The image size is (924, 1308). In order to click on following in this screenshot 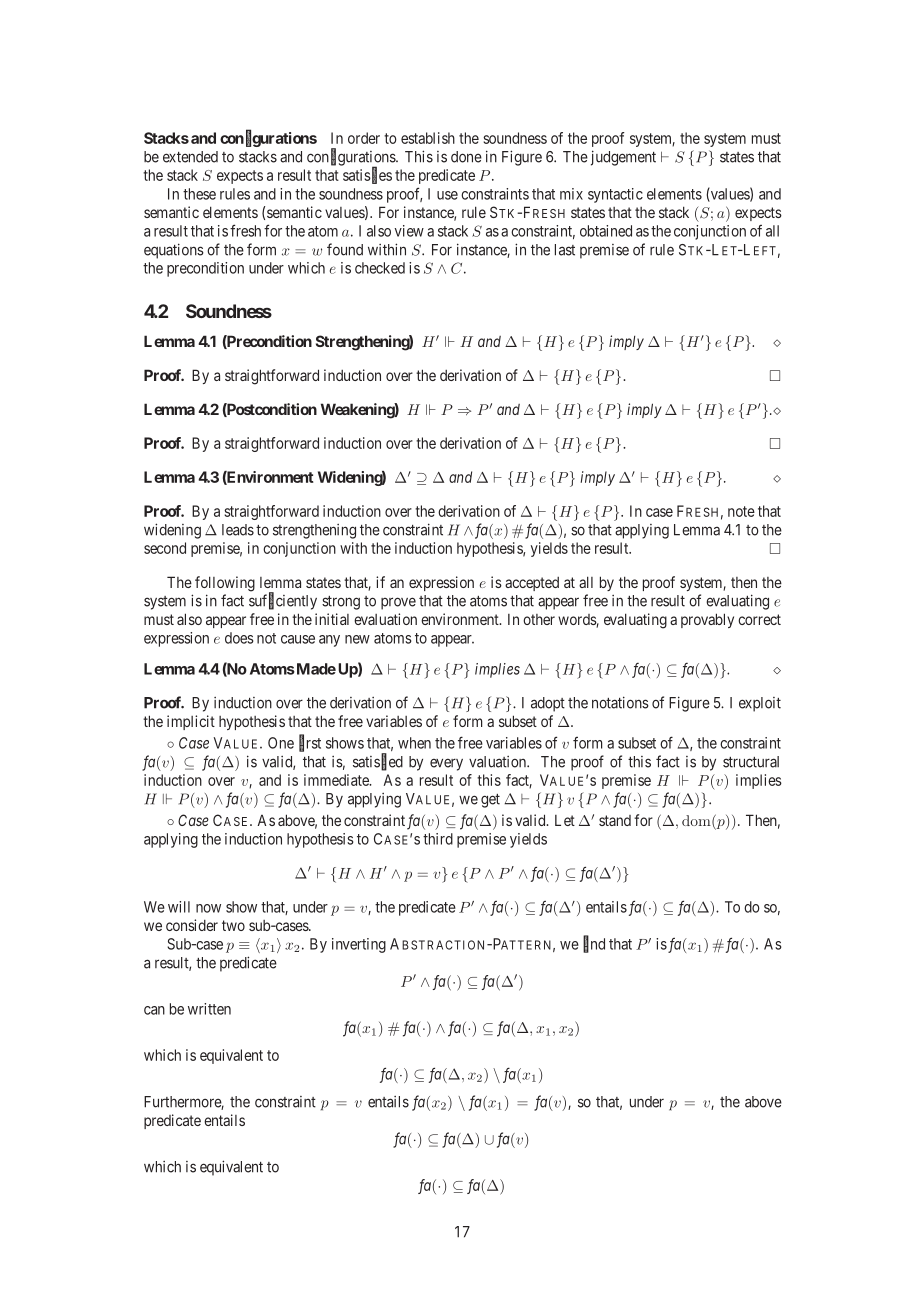, I will do `click(225, 584)`.
